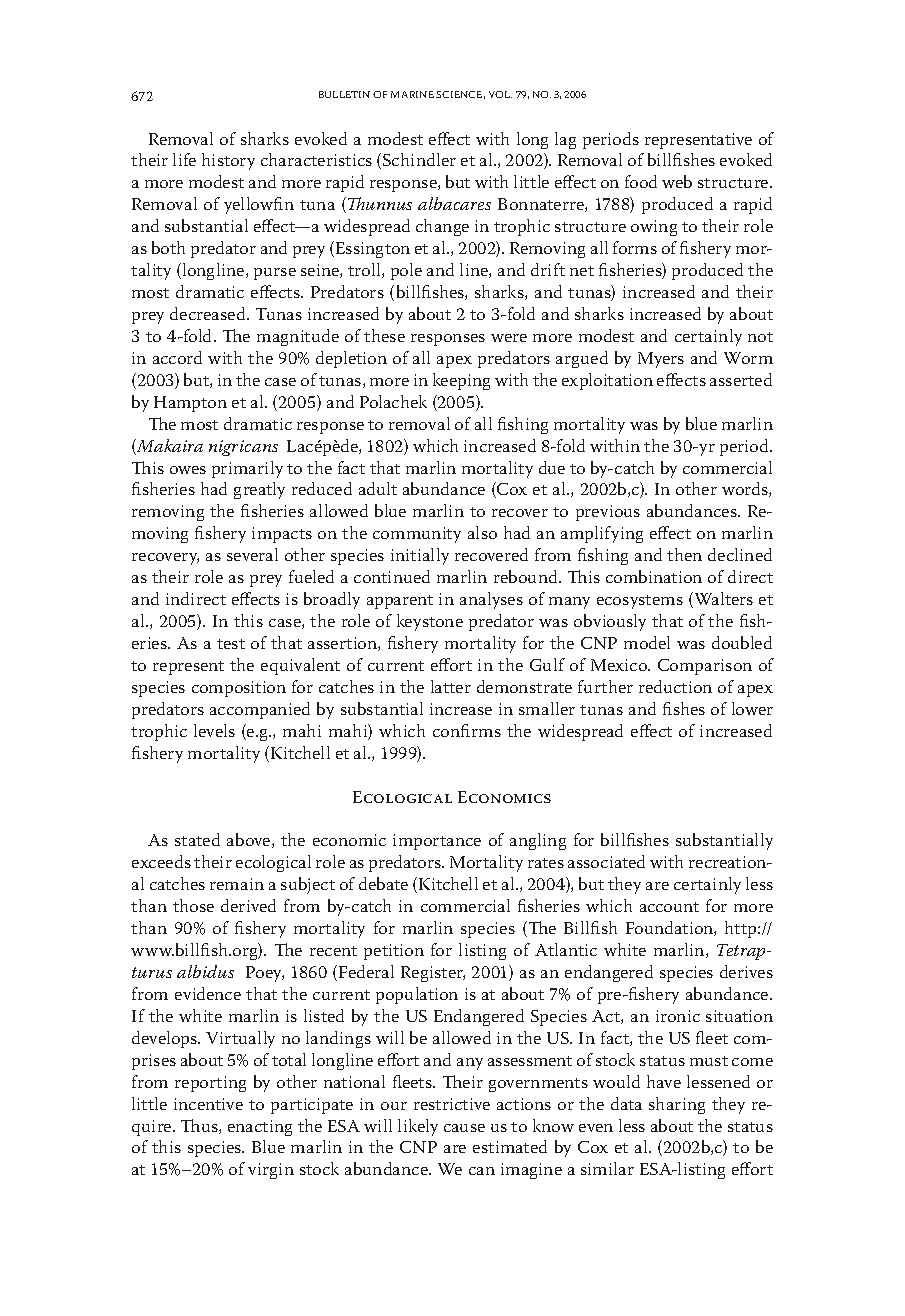  What do you see at coordinates (260, 1128) in the screenshot?
I see `enacting` at bounding box center [260, 1128].
